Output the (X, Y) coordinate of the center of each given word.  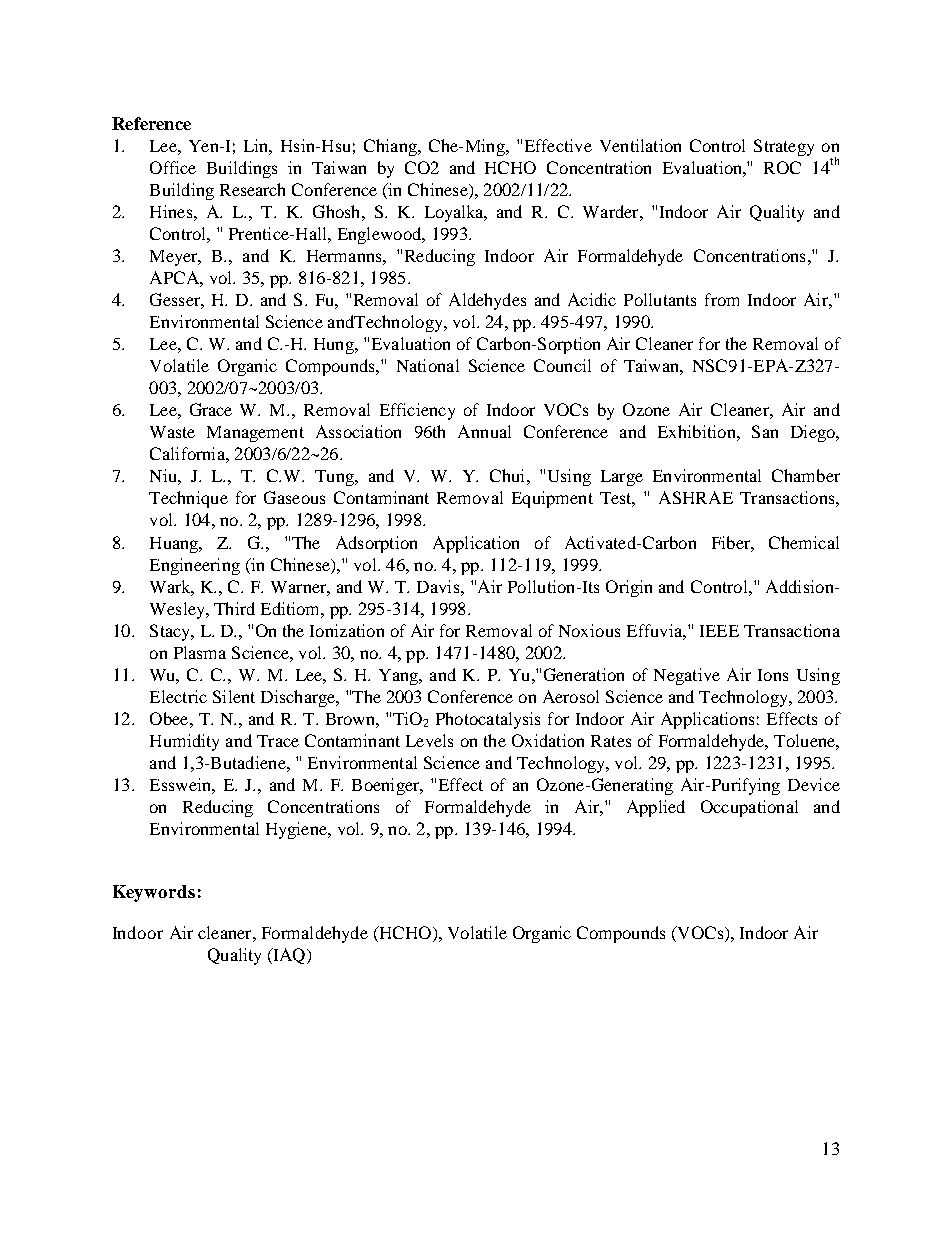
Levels (429, 740)
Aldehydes (487, 301)
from (722, 299)
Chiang (391, 147)
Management (255, 434)
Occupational (749, 808)
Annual (484, 431)
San (765, 431)
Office (173, 167)
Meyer (175, 258)
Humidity (184, 742)
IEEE (719, 631)
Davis (439, 586)
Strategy (784, 147)
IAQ (289, 956)
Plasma (200, 652)
